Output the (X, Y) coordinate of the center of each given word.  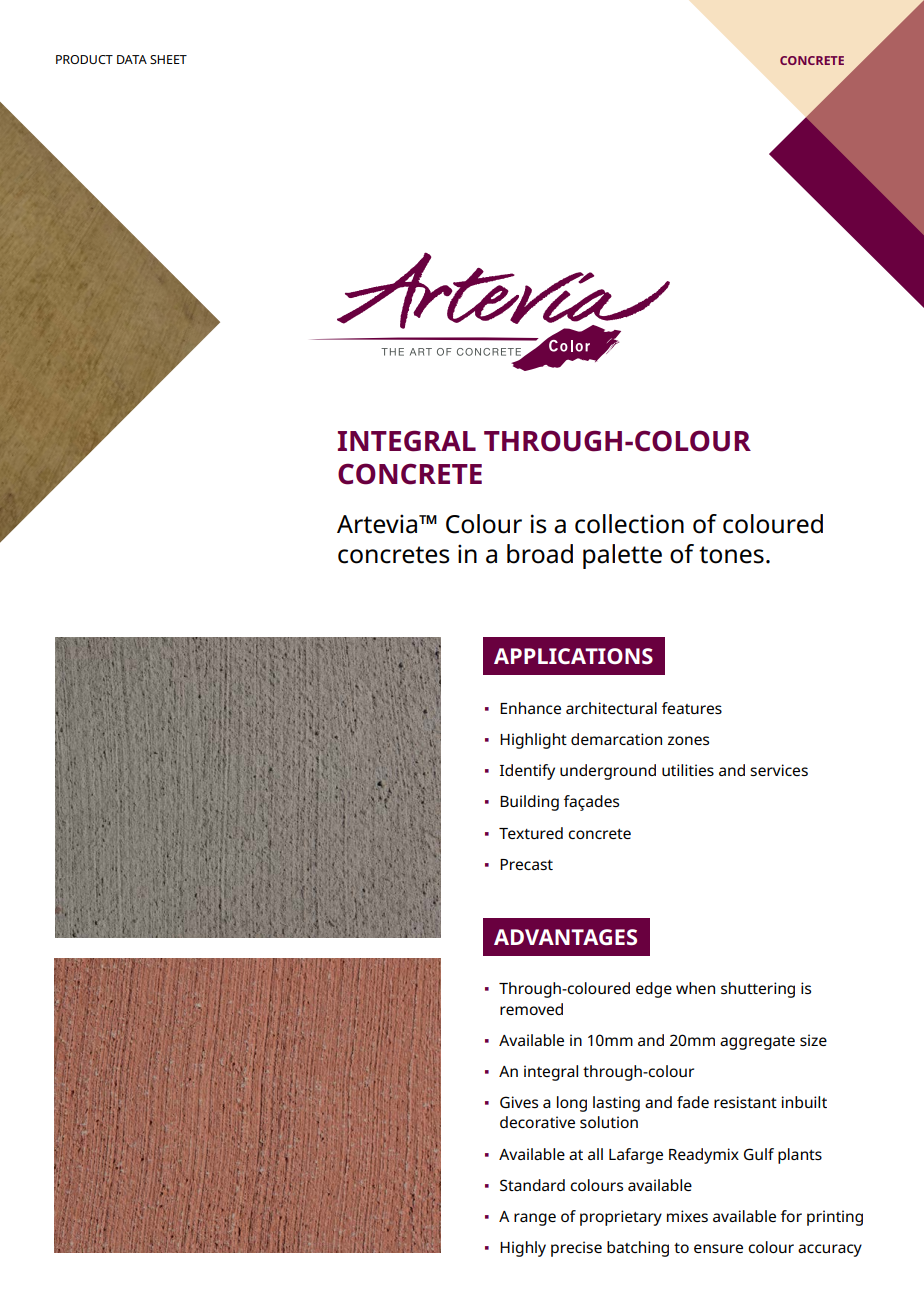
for (791, 1216)
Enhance (530, 708)
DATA (132, 59)
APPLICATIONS (573, 656)
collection (629, 524)
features (692, 708)
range (535, 1219)
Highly (523, 1249)
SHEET (168, 59)
